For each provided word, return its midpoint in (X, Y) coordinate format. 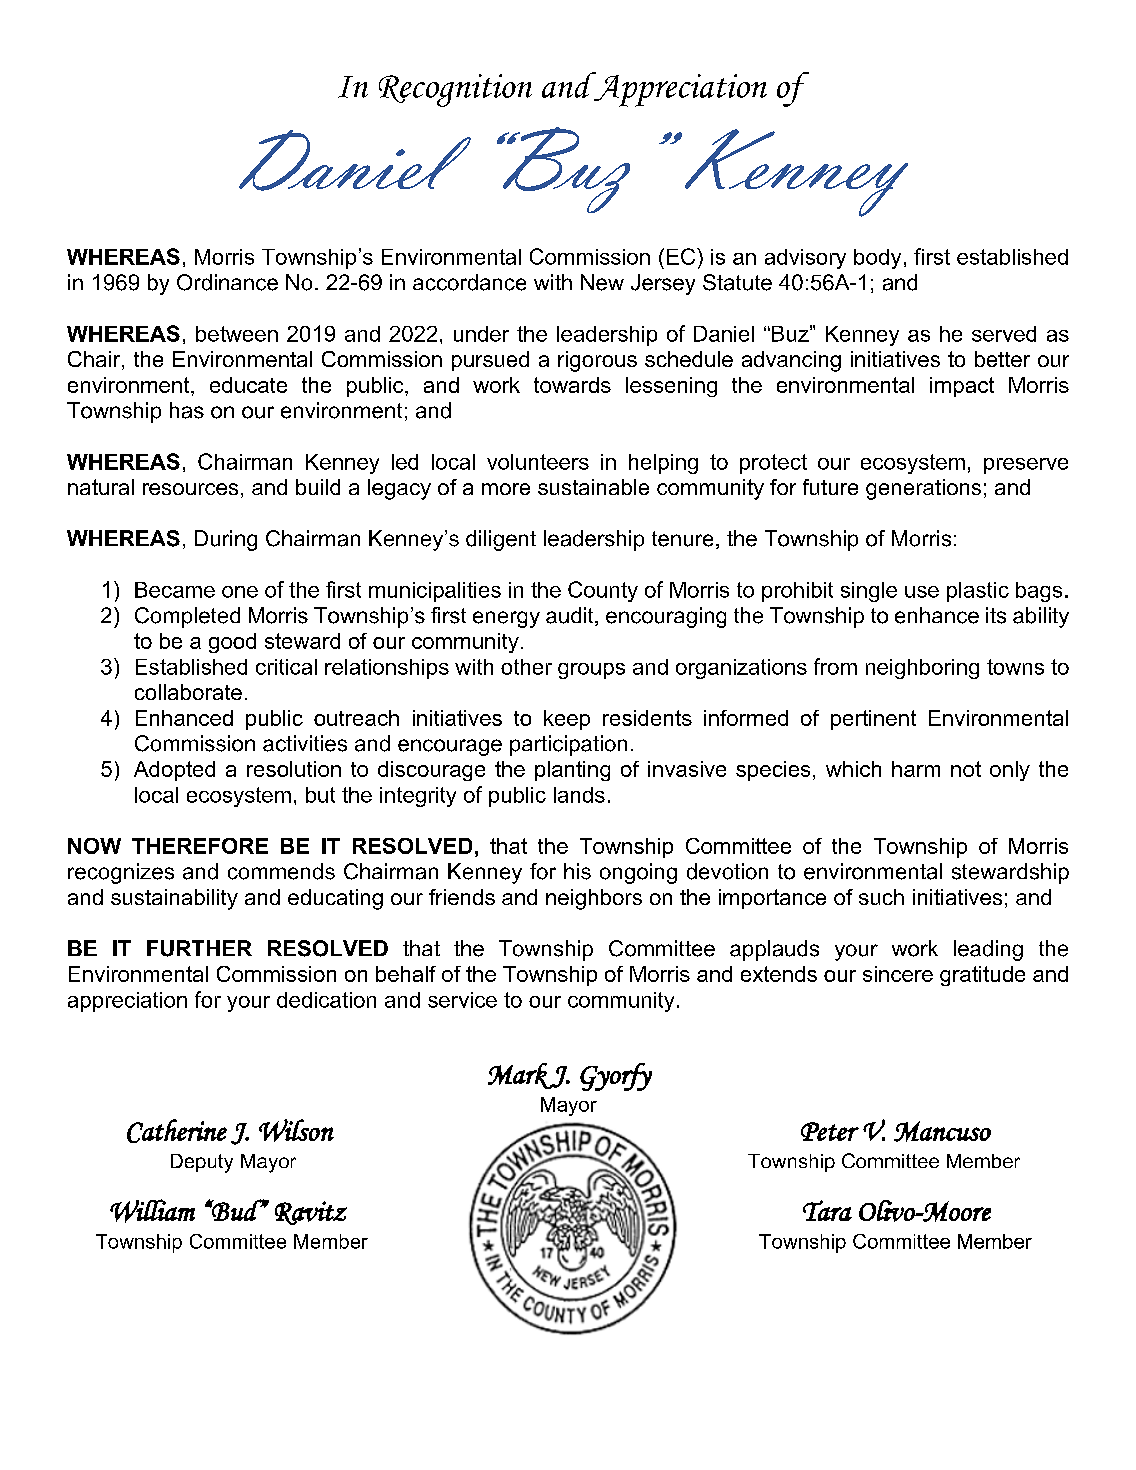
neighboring (922, 669)
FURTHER (199, 948)
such (881, 897)
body (877, 259)
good (232, 643)
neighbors (594, 899)
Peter (830, 1131)
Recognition (455, 90)
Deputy (202, 1163)
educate (248, 385)
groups (591, 671)
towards (572, 385)
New (602, 282)
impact (962, 387)
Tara (827, 1210)
